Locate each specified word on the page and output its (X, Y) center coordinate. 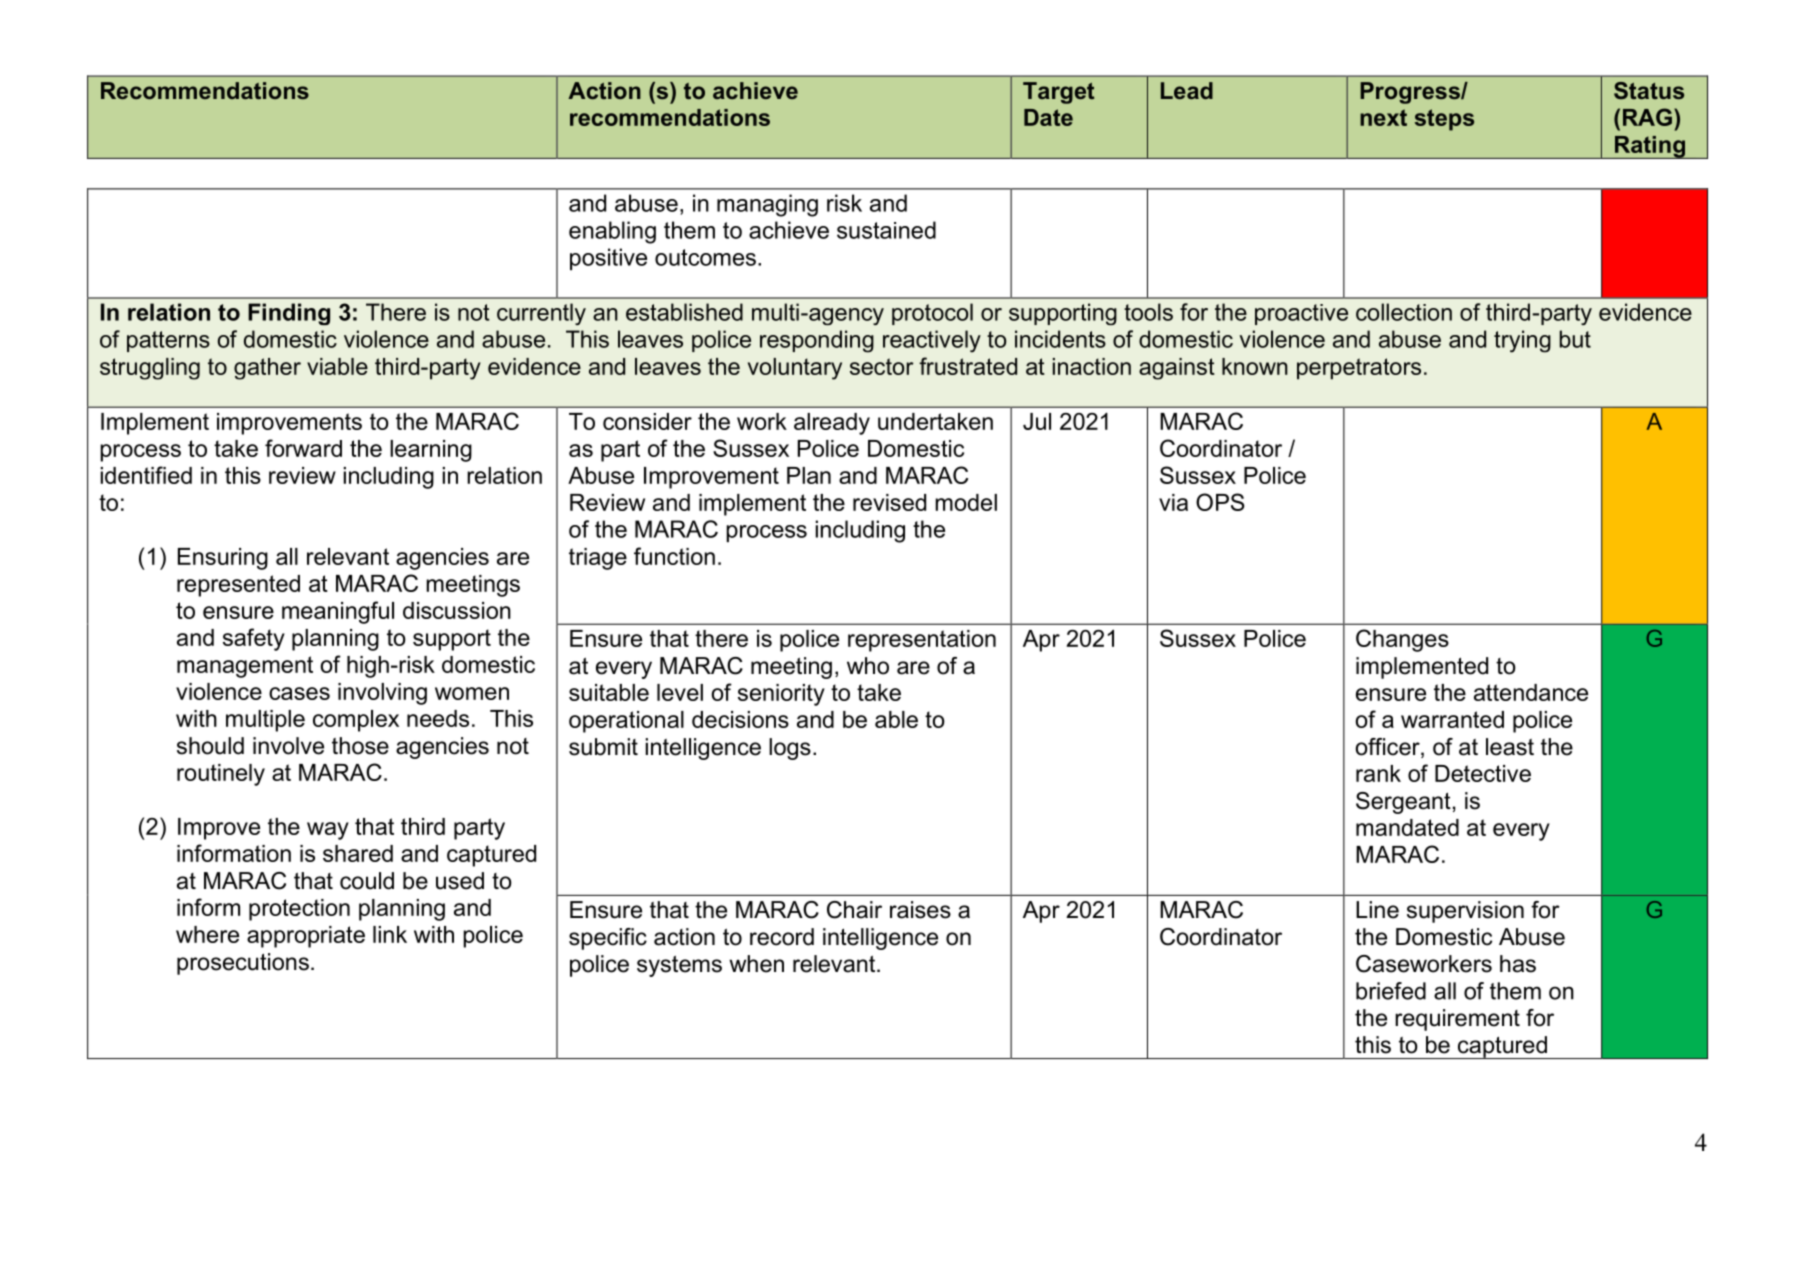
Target (1058, 93)
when (756, 964)
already (832, 424)
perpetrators (1359, 369)
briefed (1391, 991)
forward (303, 448)
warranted (1452, 719)
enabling (612, 232)
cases (299, 693)
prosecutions (243, 964)
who (868, 666)
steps (1444, 120)
